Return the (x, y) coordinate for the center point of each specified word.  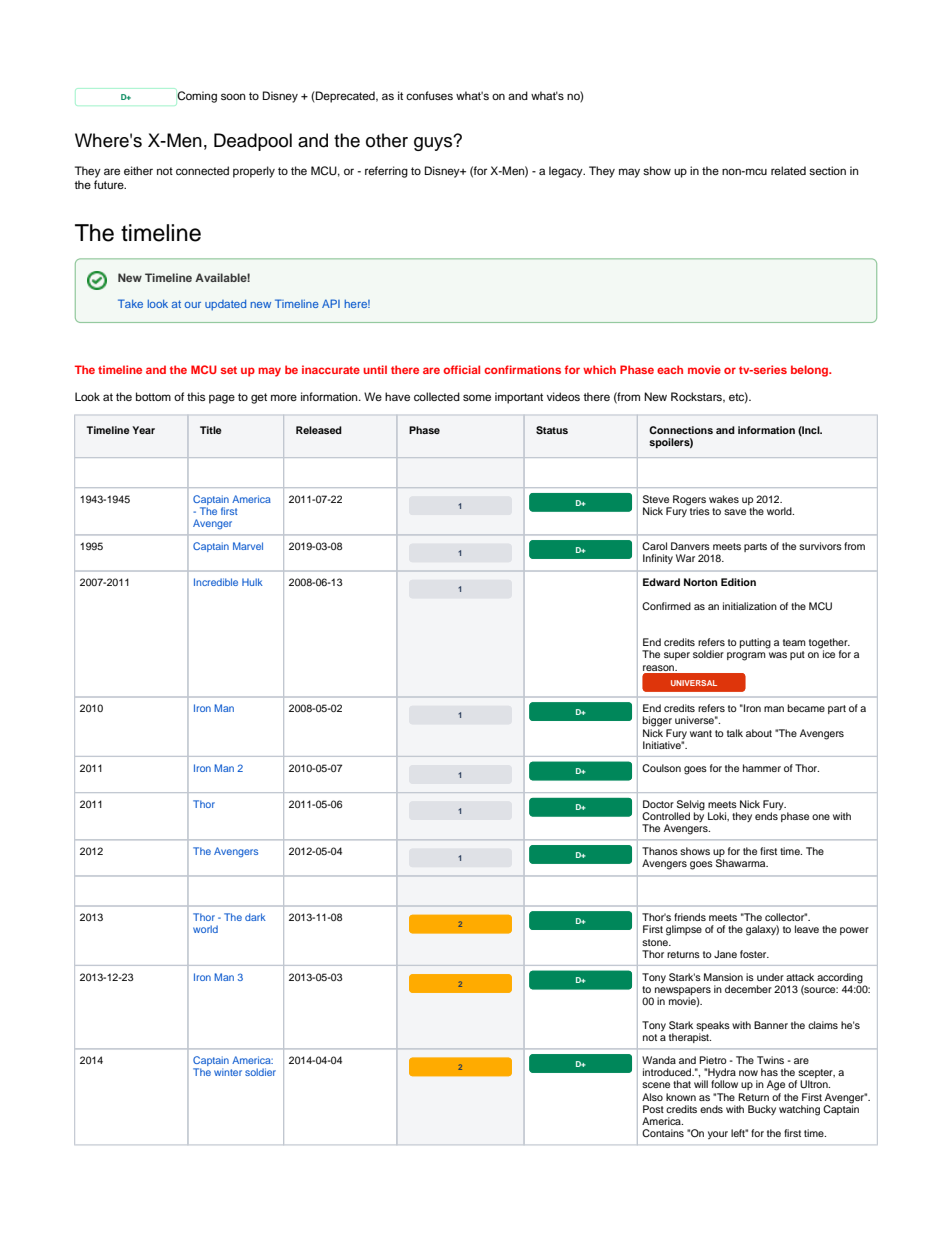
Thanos (660, 851)
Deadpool (253, 142)
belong (810, 371)
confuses (429, 95)
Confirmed (666, 606)
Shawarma (742, 863)
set (229, 370)
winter (228, 1072)
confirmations (522, 369)
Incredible (216, 582)
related (788, 170)
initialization (750, 606)
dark (255, 917)
